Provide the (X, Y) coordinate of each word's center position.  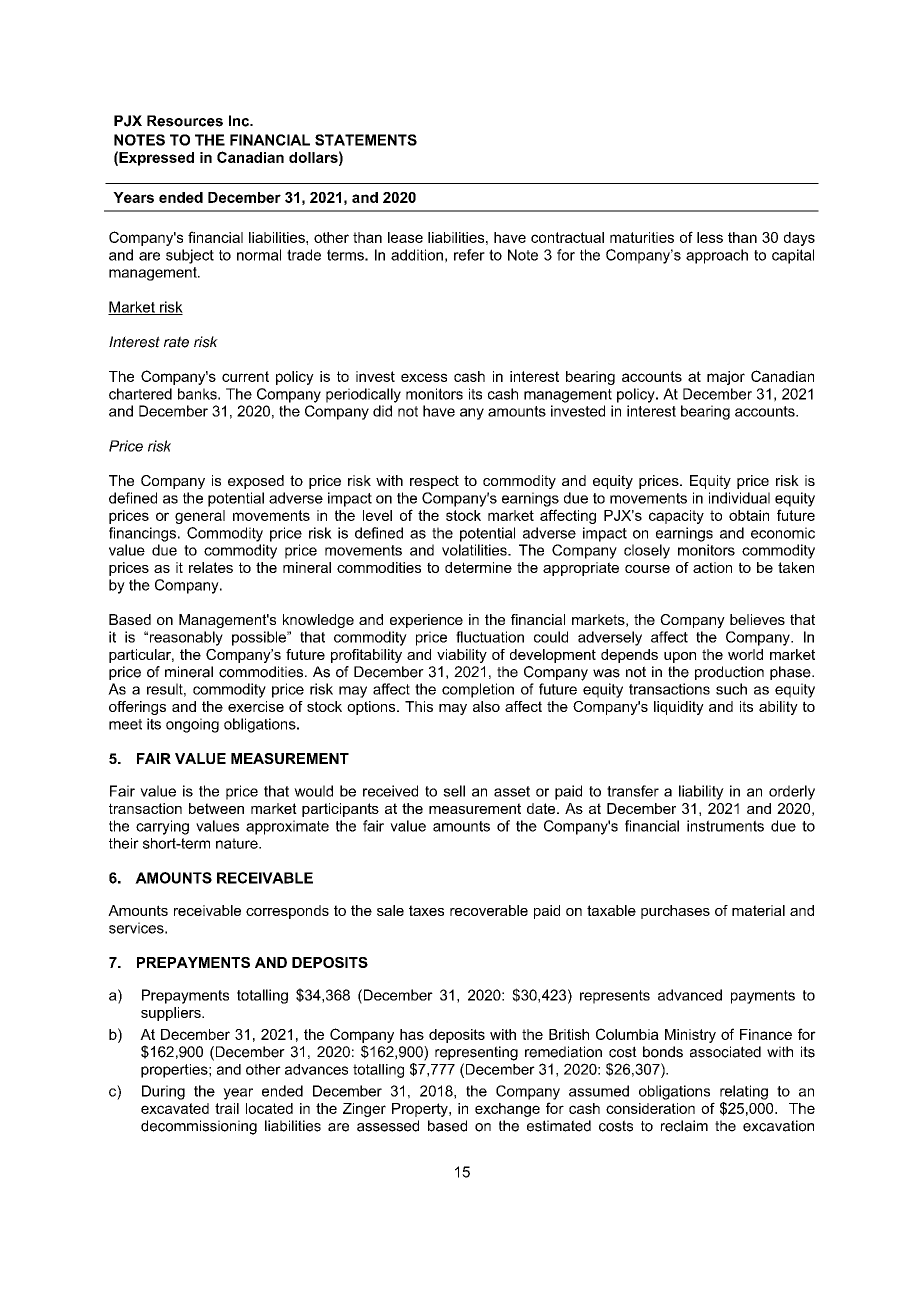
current (245, 376)
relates (211, 567)
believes (757, 619)
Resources (185, 121)
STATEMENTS (366, 140)
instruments (725, 826)
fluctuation (490, 637)
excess (424, 377)
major (726, 378)
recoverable (489, 910)
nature (238, 843)
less (710, 237)
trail (227, 1108)
